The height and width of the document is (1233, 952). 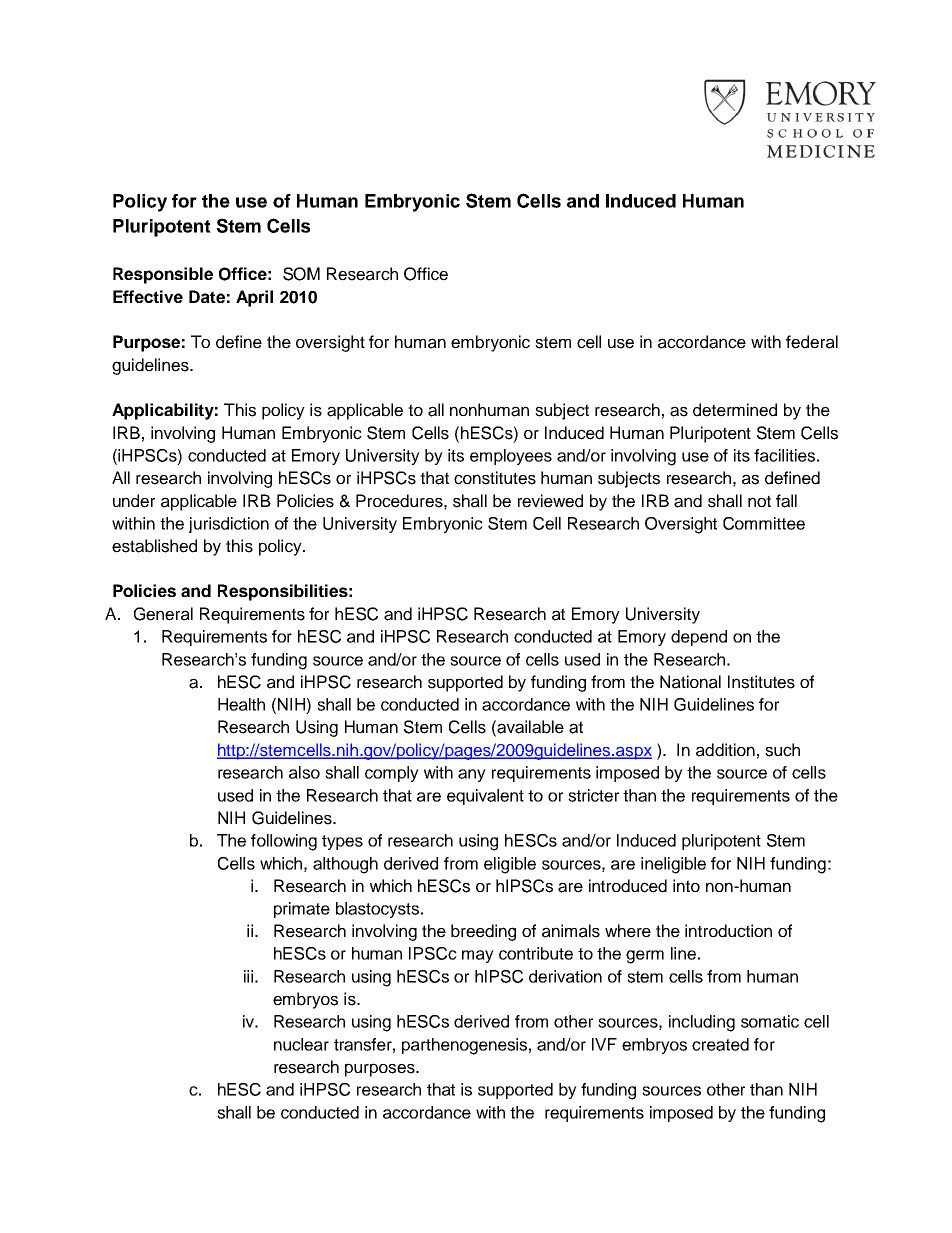 What do you see at coordinates (485, 797) in the document?
I see `equivalent` at bounding box center [485, 797].
